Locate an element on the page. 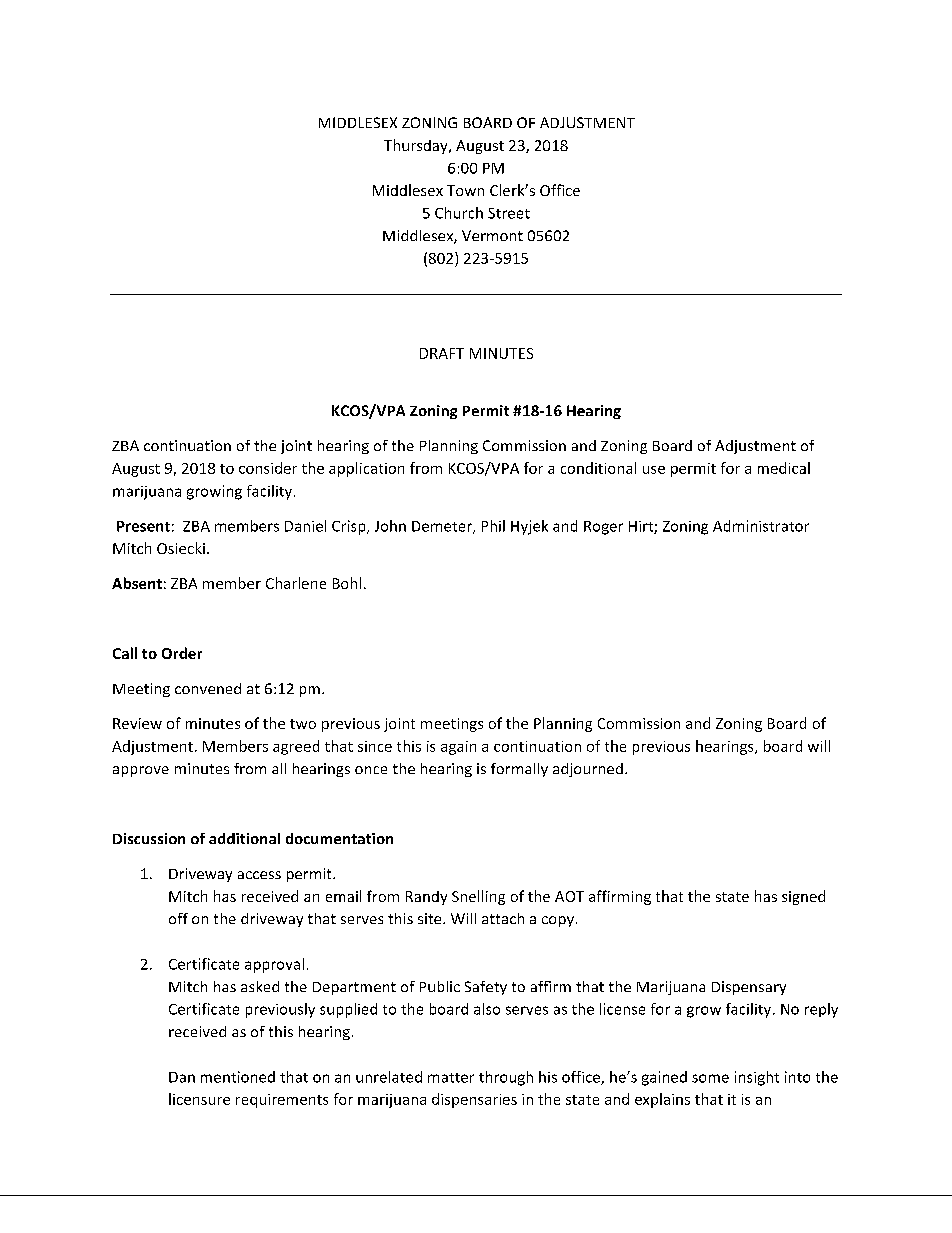  Vermont is located at coordinates (492, 235).
